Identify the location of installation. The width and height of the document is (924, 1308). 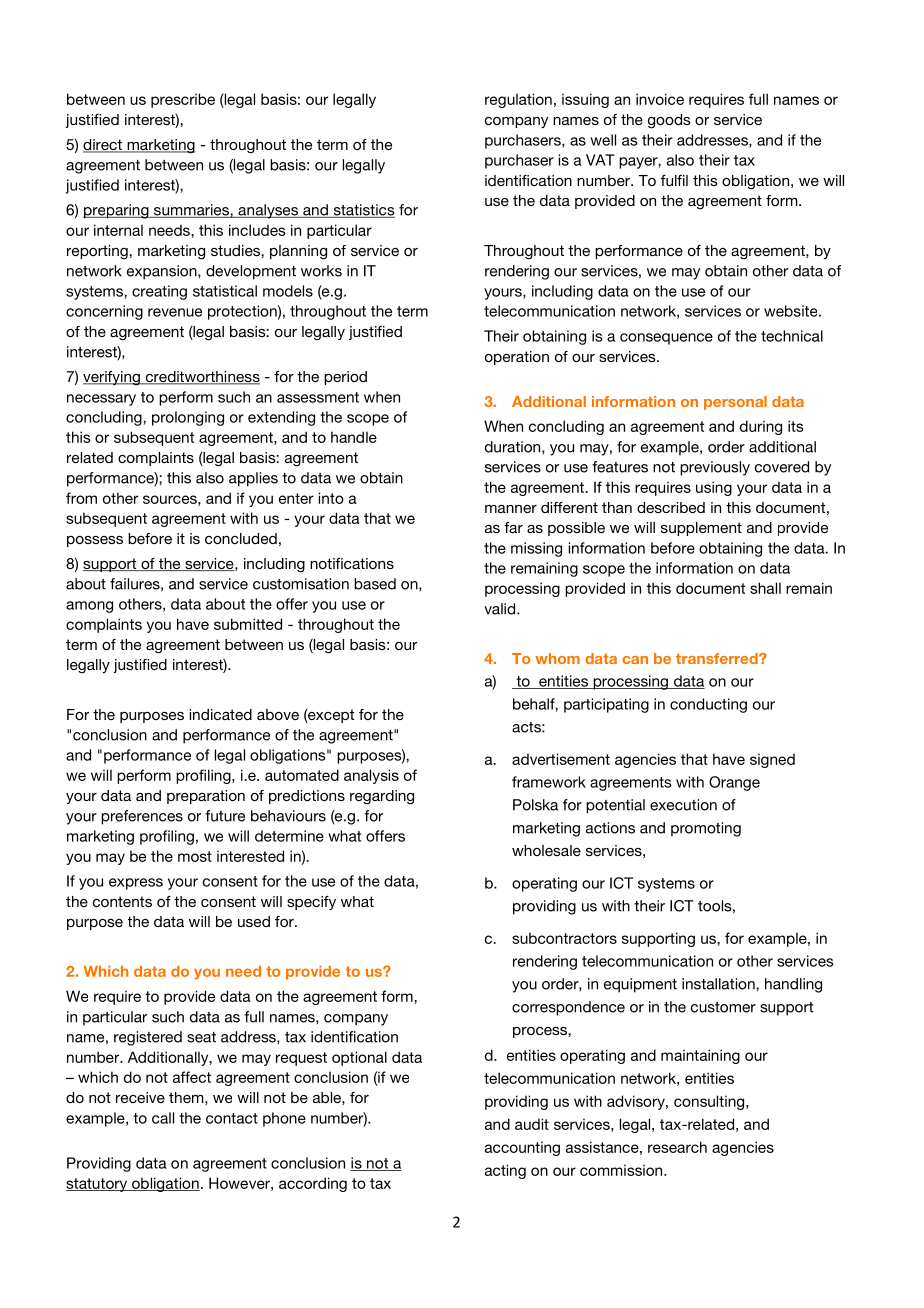
(719, 984).
